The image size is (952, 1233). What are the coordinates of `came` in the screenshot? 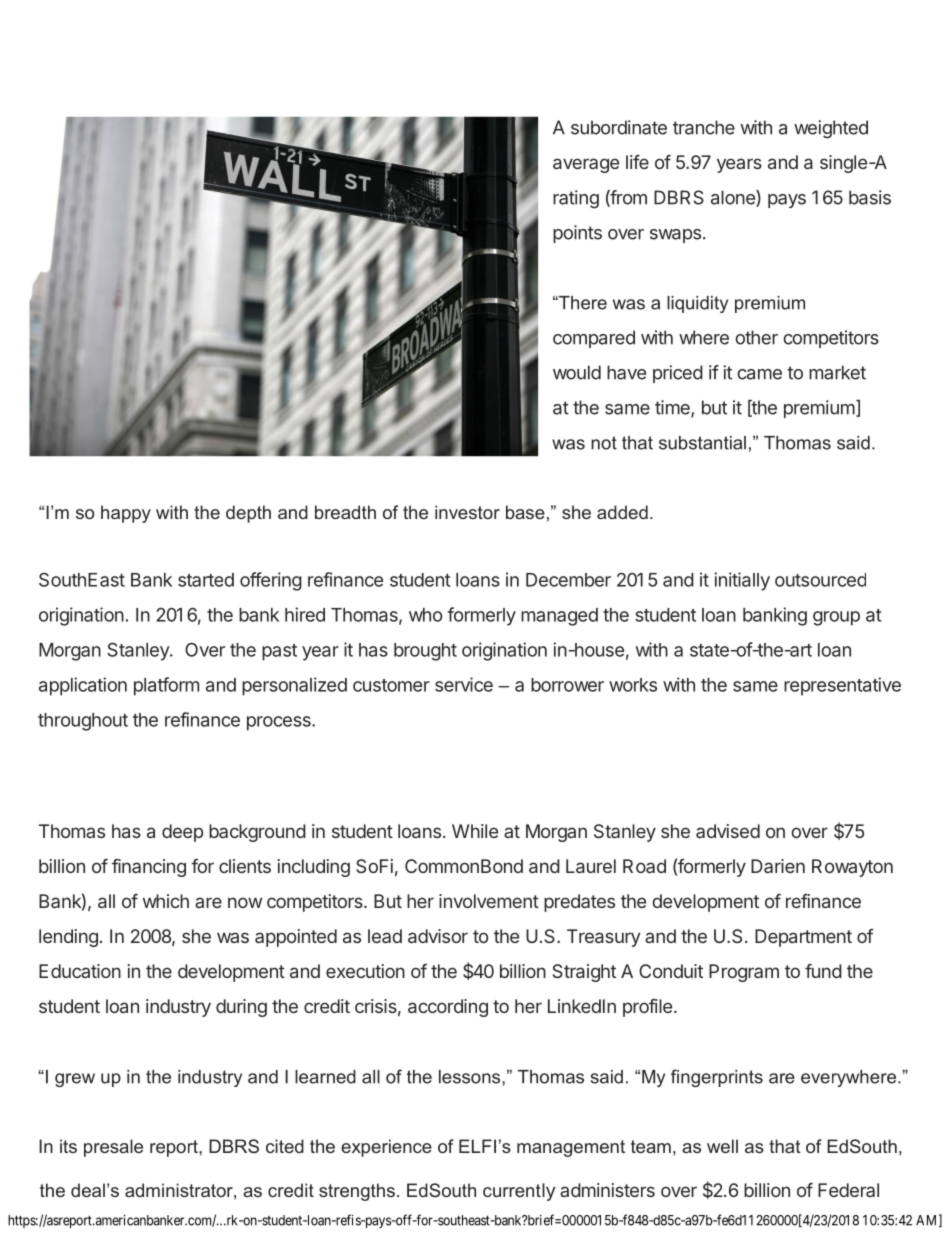 It's located at (759, 374).
